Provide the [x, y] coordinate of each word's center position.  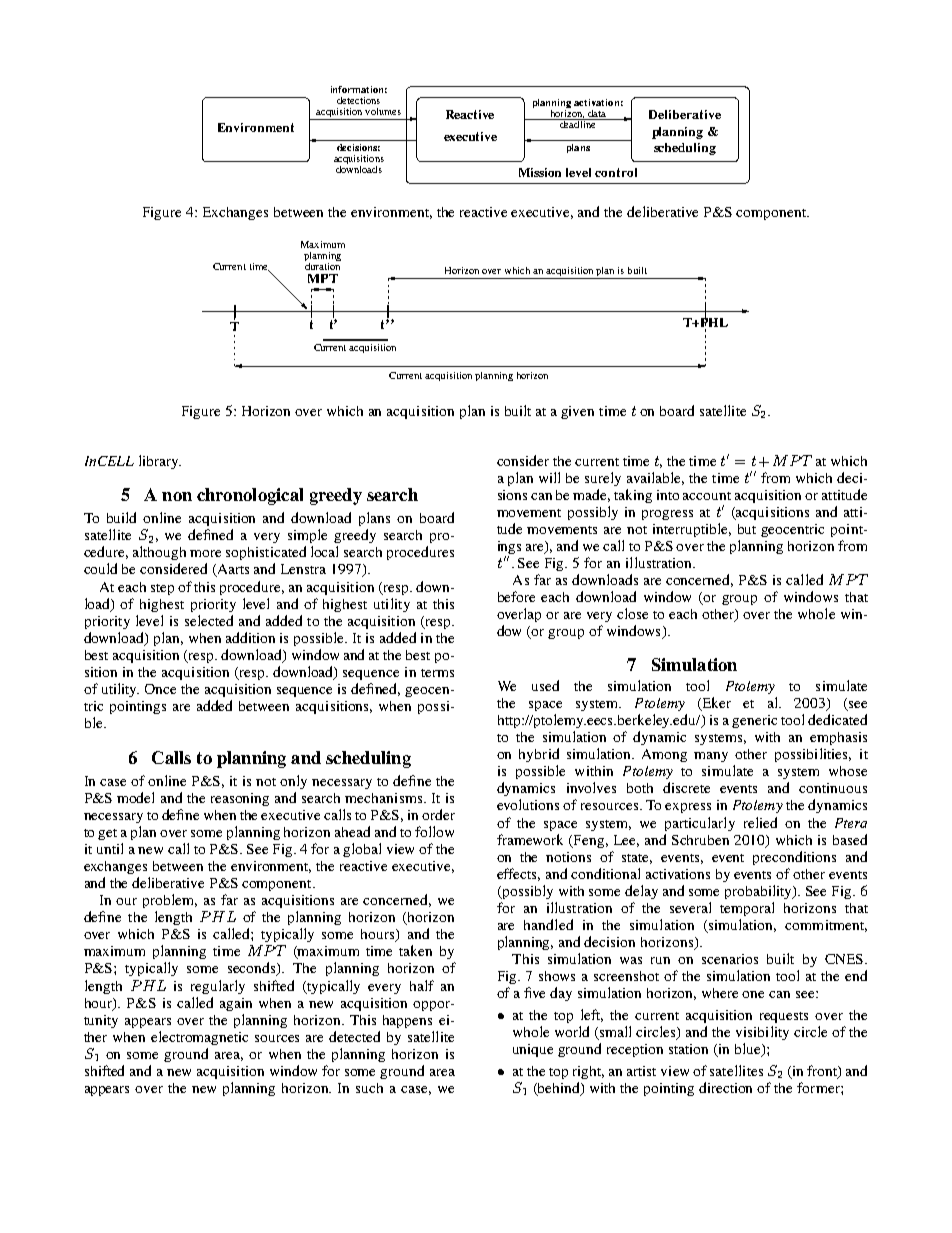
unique [533, 1050]
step [162, 589]
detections [358, 100]
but [747, 529]
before [516, 596]
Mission [540, 172]
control [616, 172]
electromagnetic [199, 1038]
